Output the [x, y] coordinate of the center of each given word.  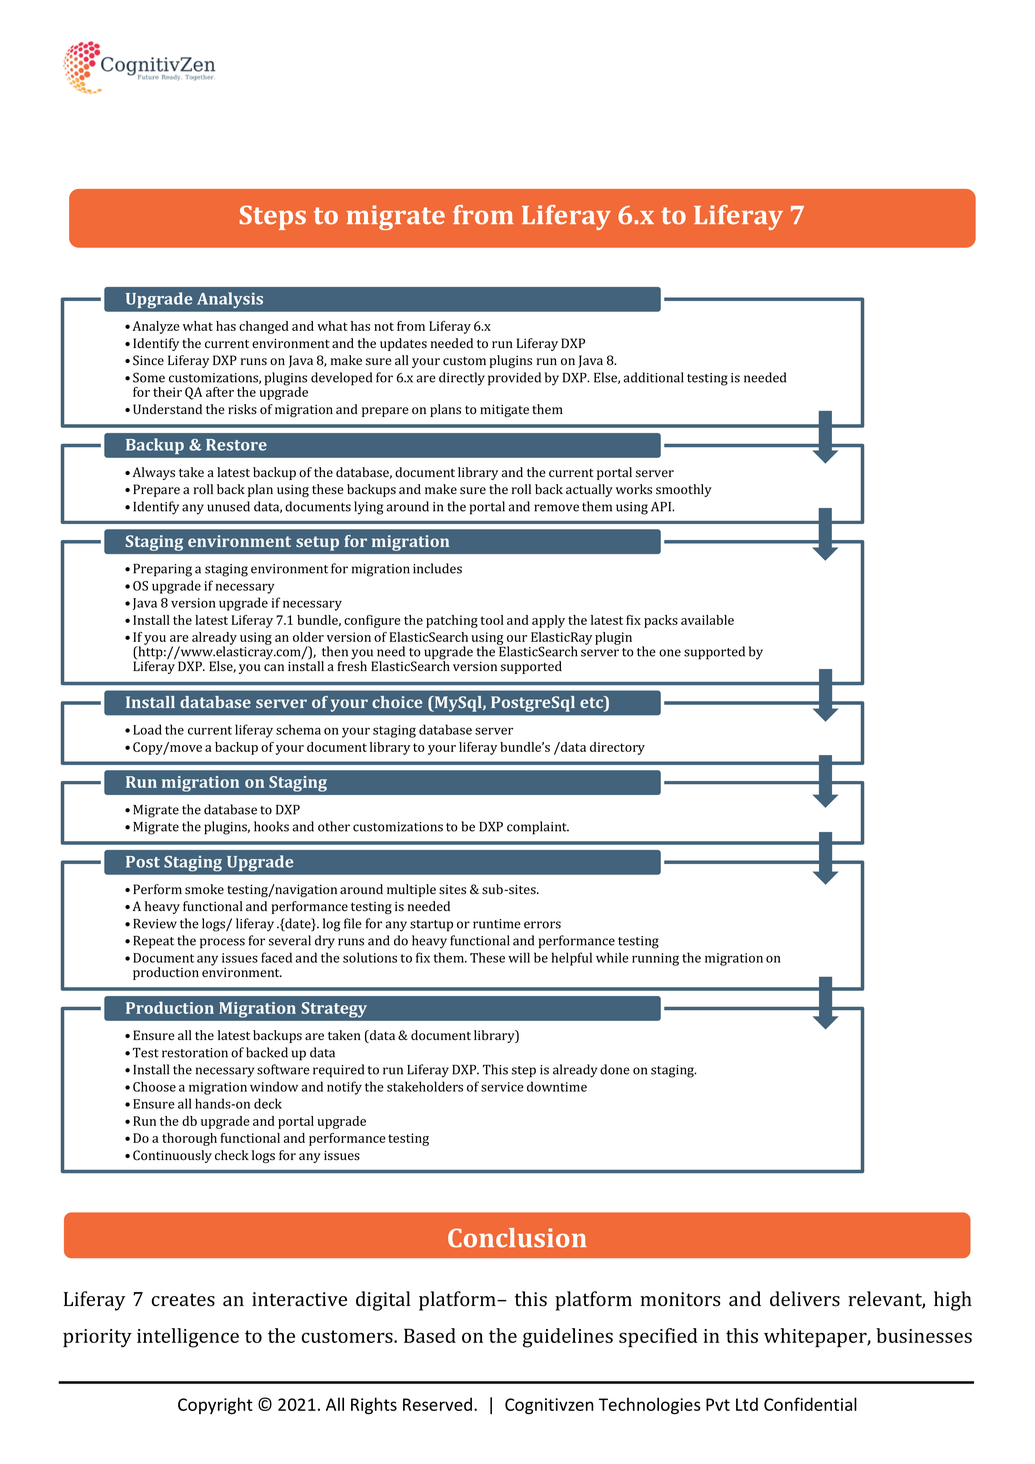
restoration [195, 1053]
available [707, 620]
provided [514, 379]
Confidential [810, 1404]
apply [548, 621]
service [502, 1087]
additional [653, 377]
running [655, 959]
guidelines [568, 1338]
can [274, 667]
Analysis [230, 300]
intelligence [188, 1338]
